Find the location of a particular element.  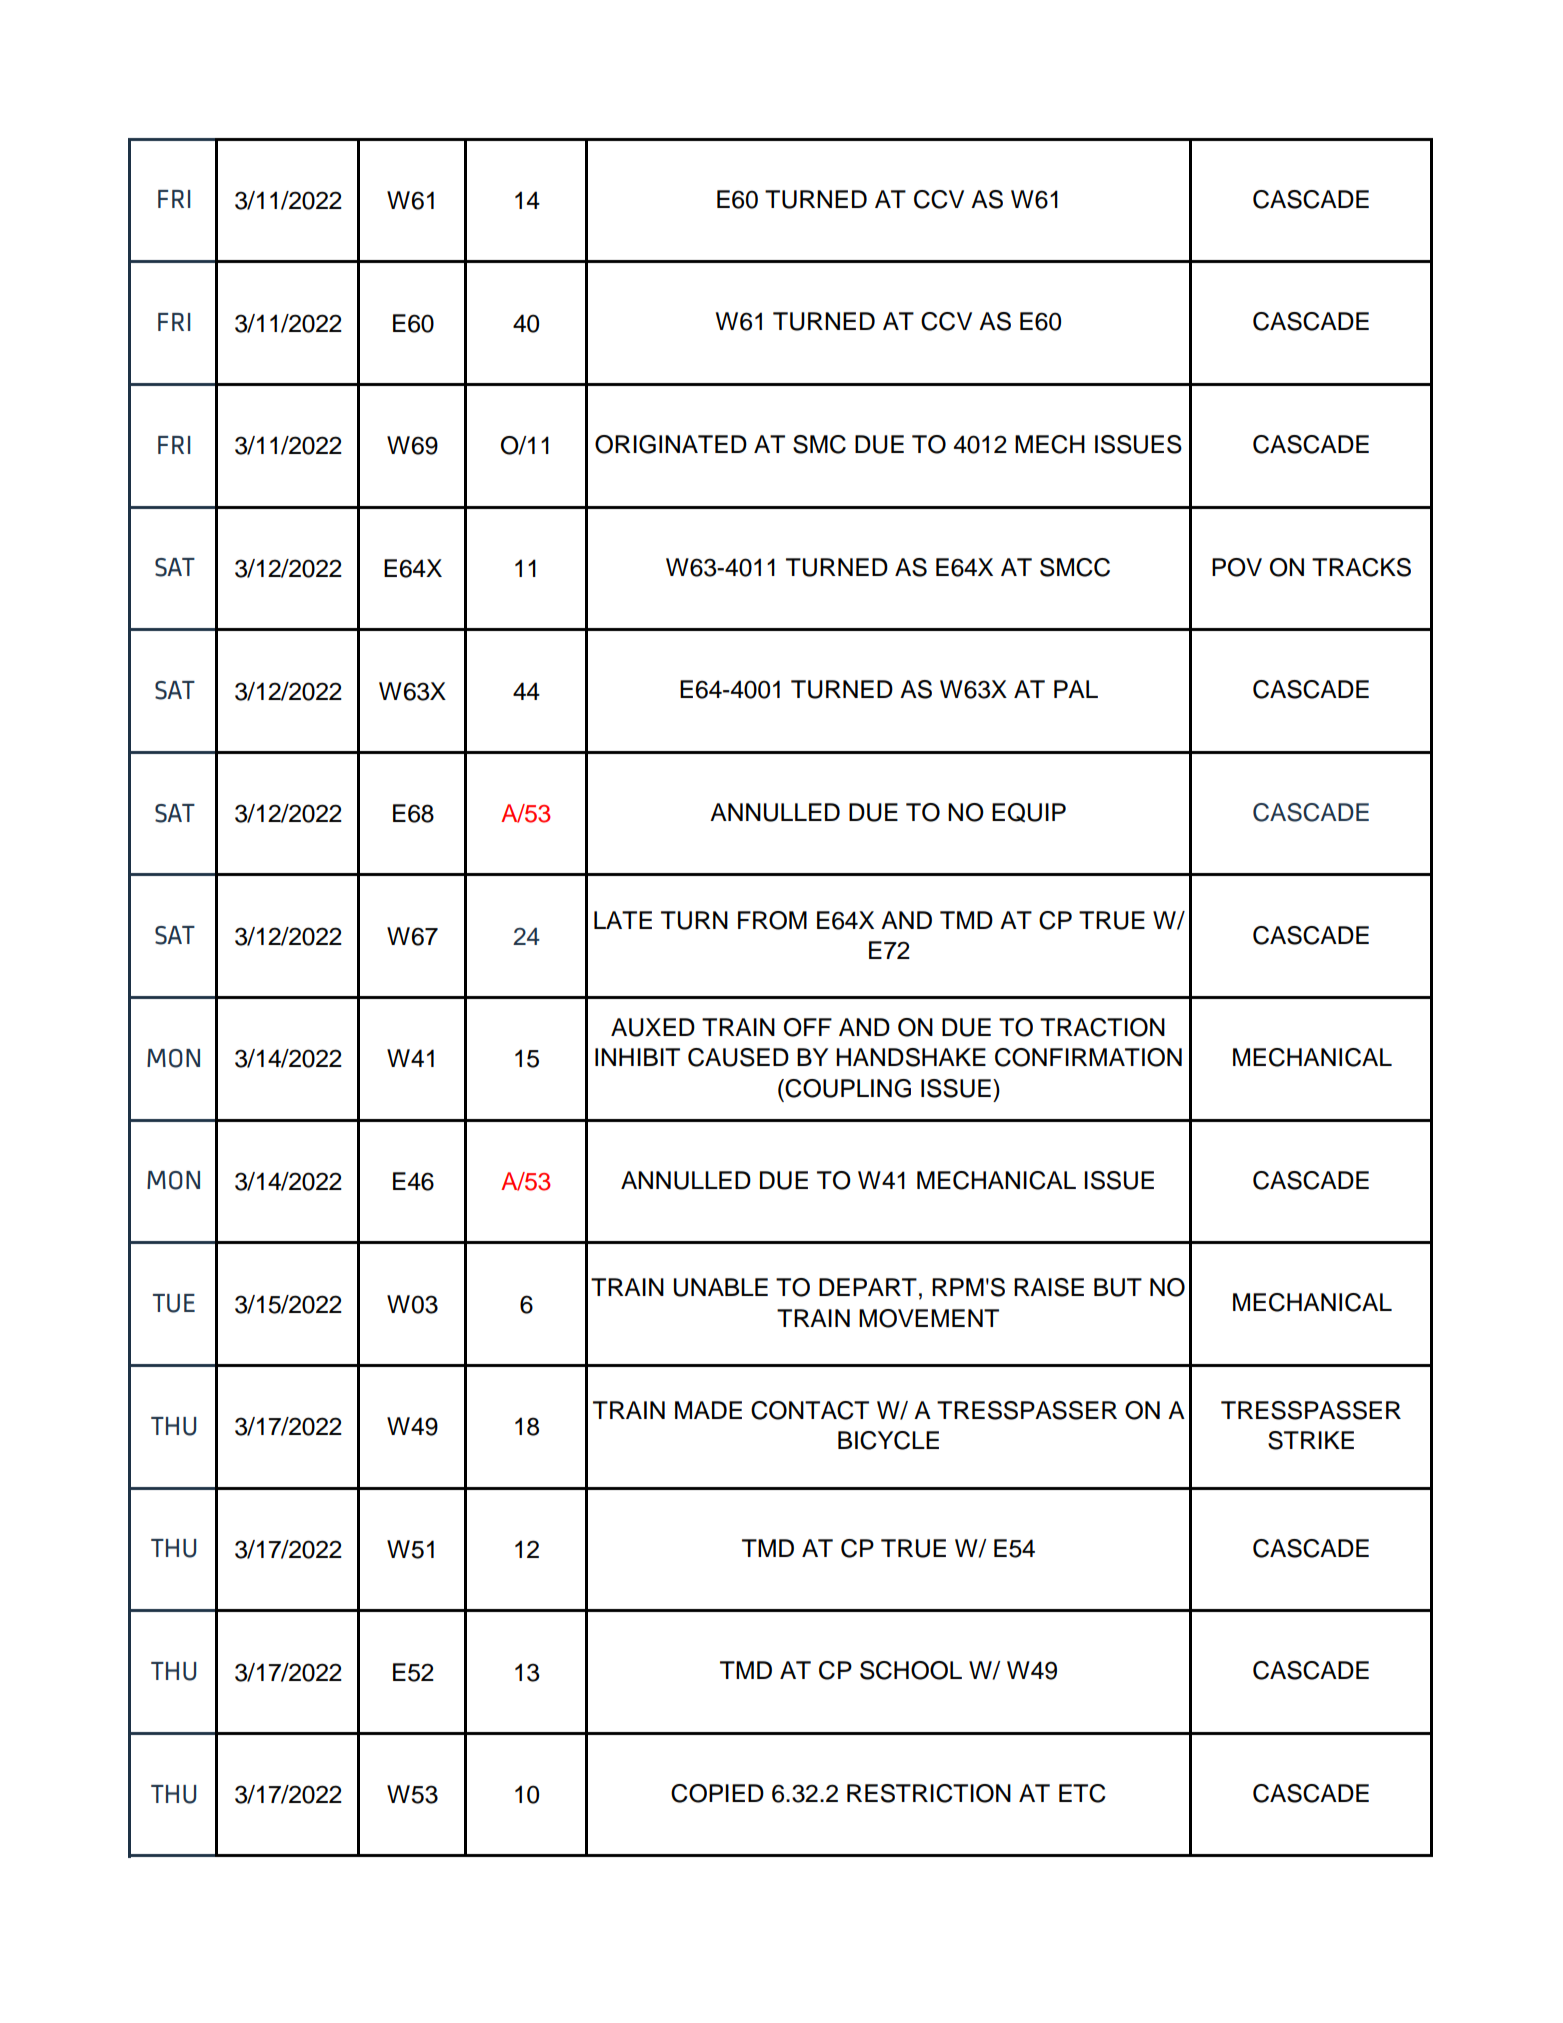

ETC is located at coordinates (1082, 1793).
